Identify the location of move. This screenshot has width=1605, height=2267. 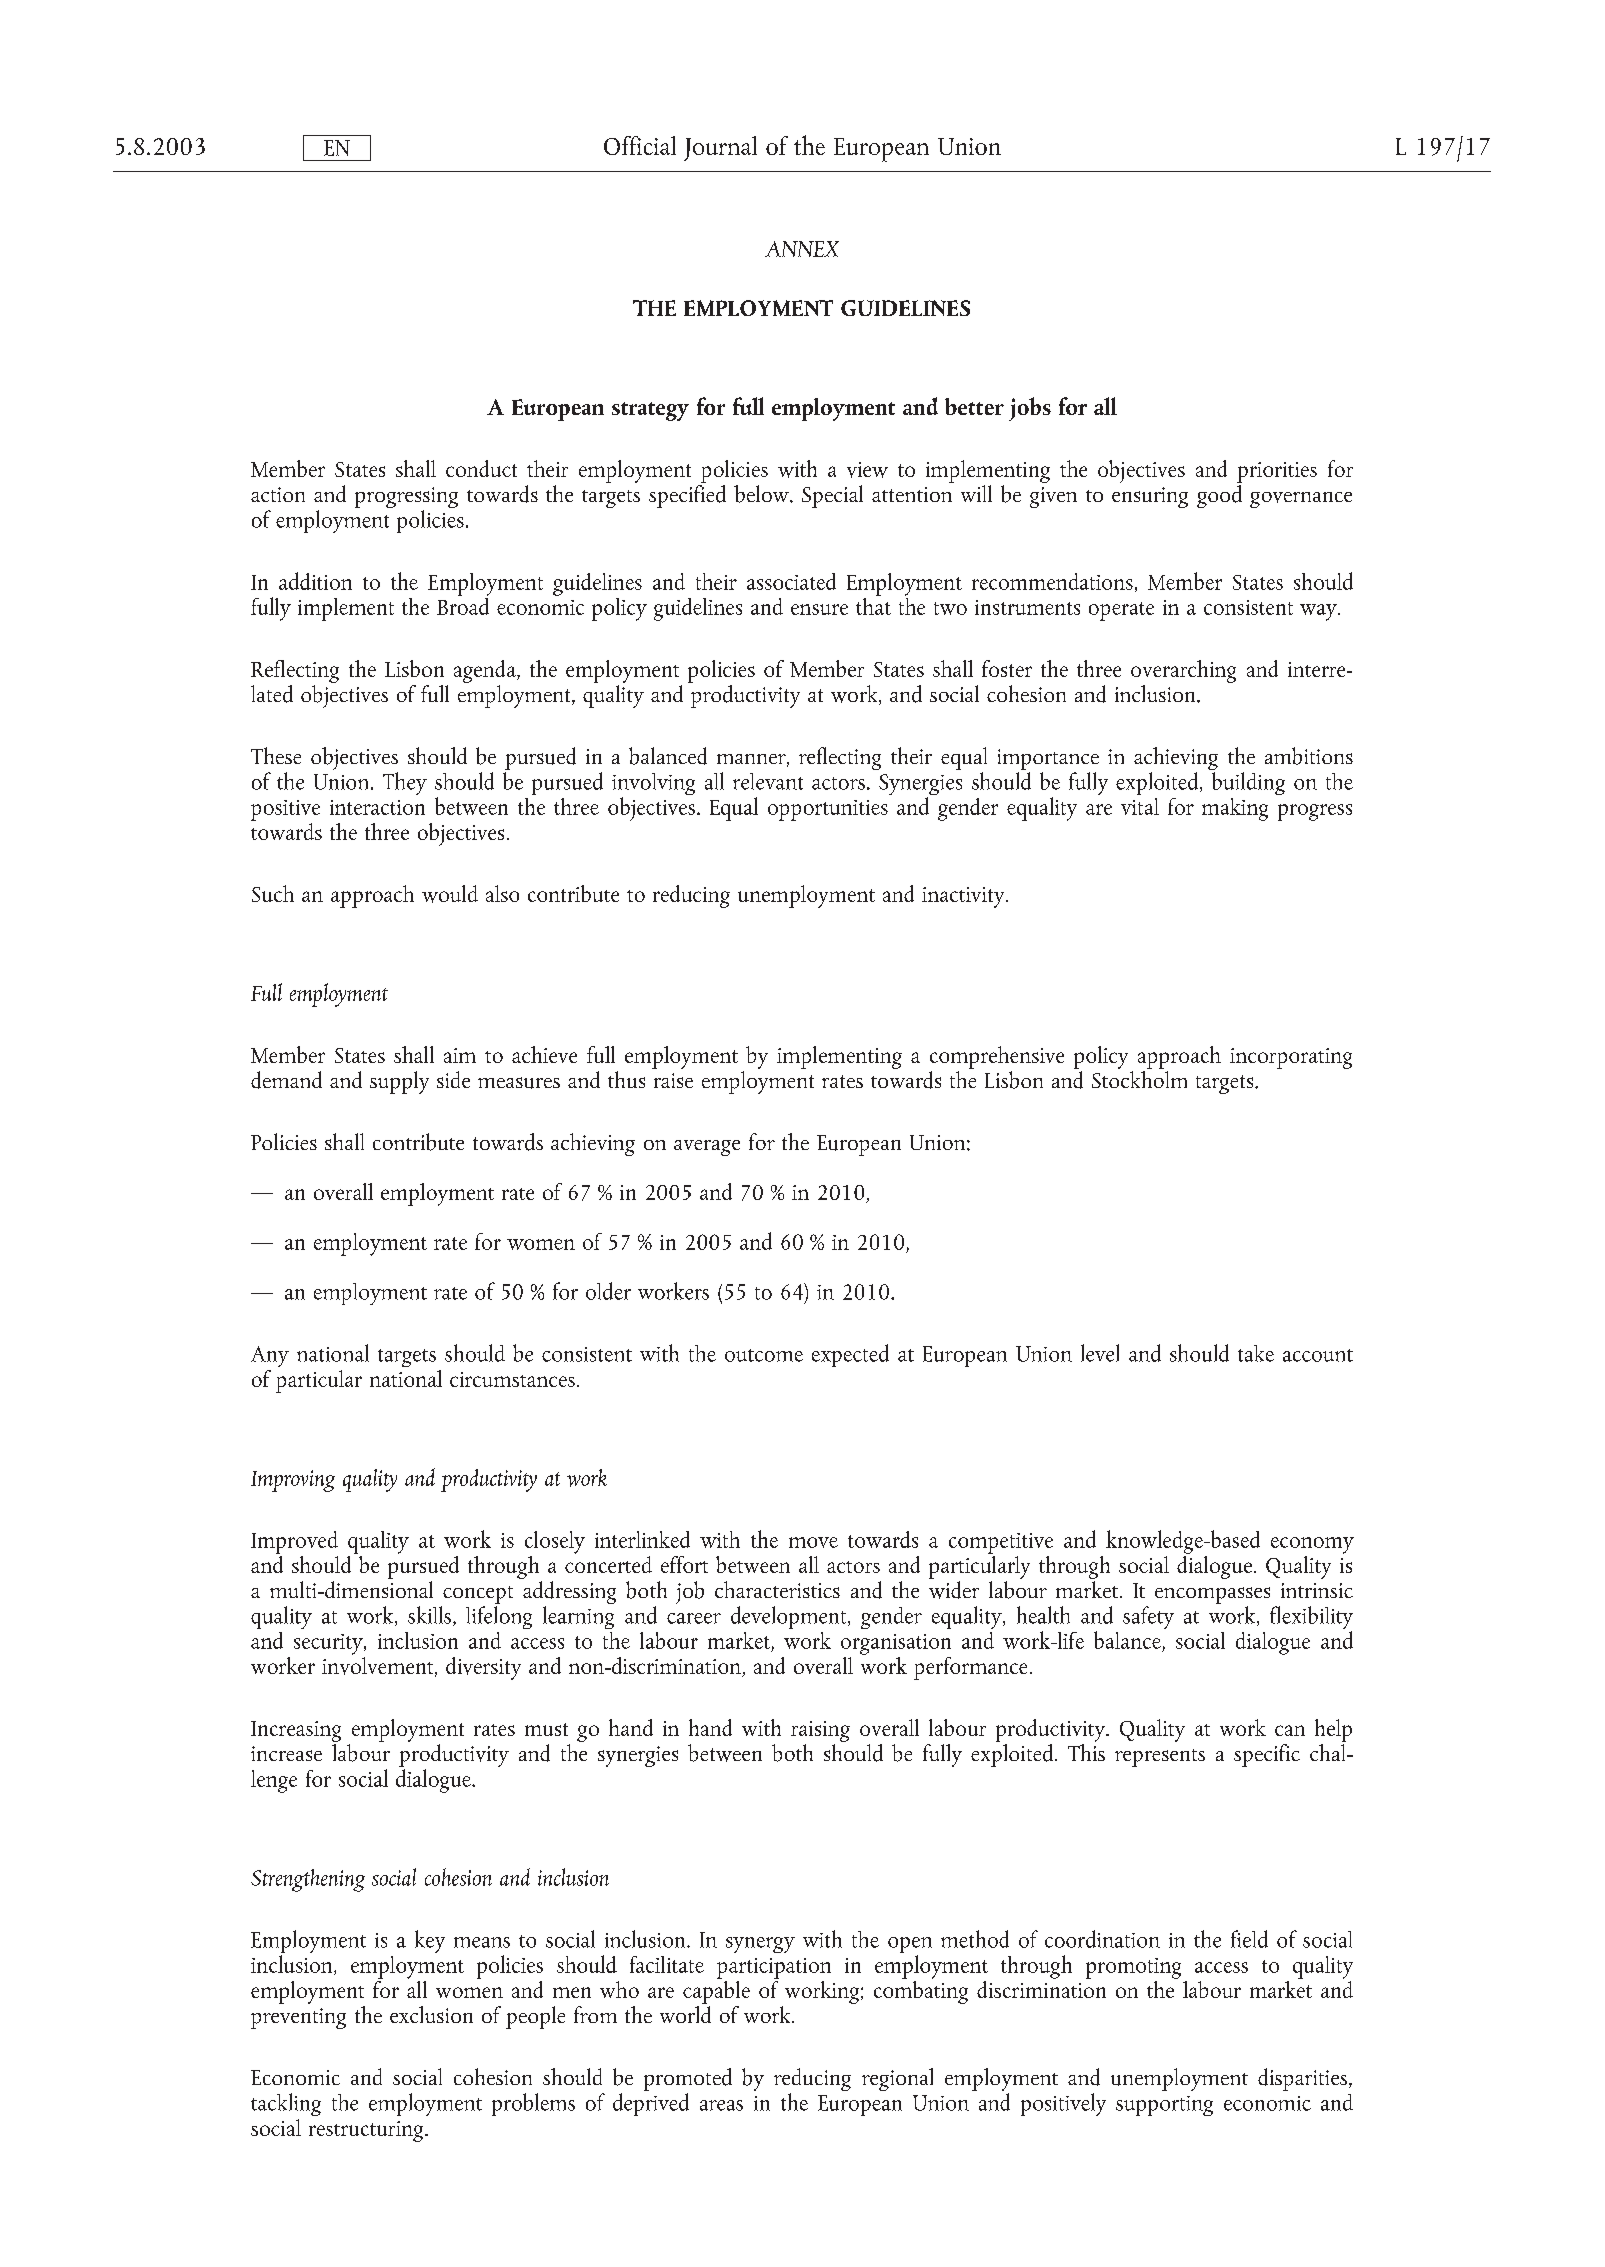
(813, 1542).
